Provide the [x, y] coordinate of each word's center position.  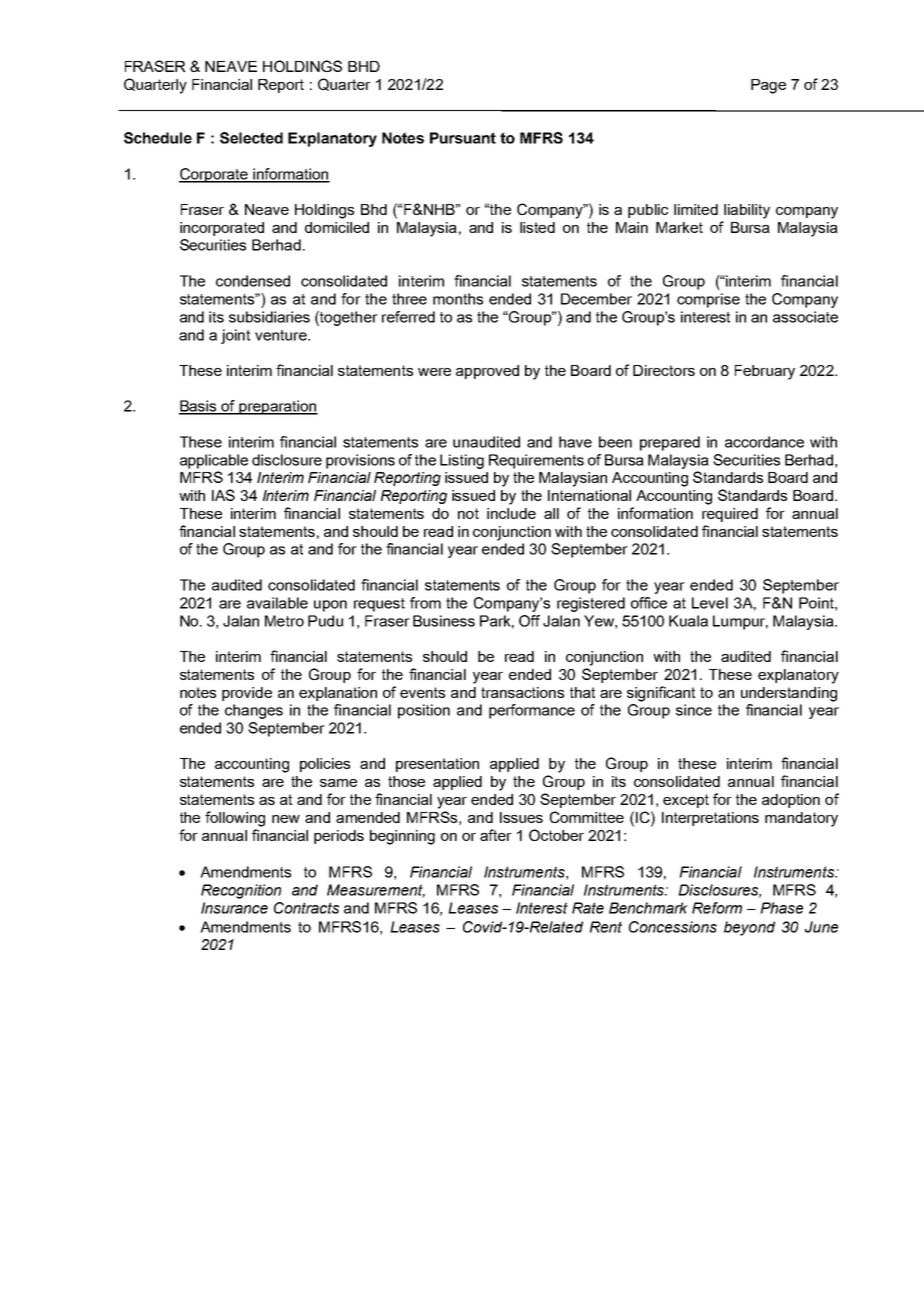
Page [768, 86]
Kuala [688, 621]
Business [444, 621]
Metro [284, 621]
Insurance [234, 908]
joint [235, 336]
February [765, 372]
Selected [251, 138]
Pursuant [463, 138]
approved [487, 372]
